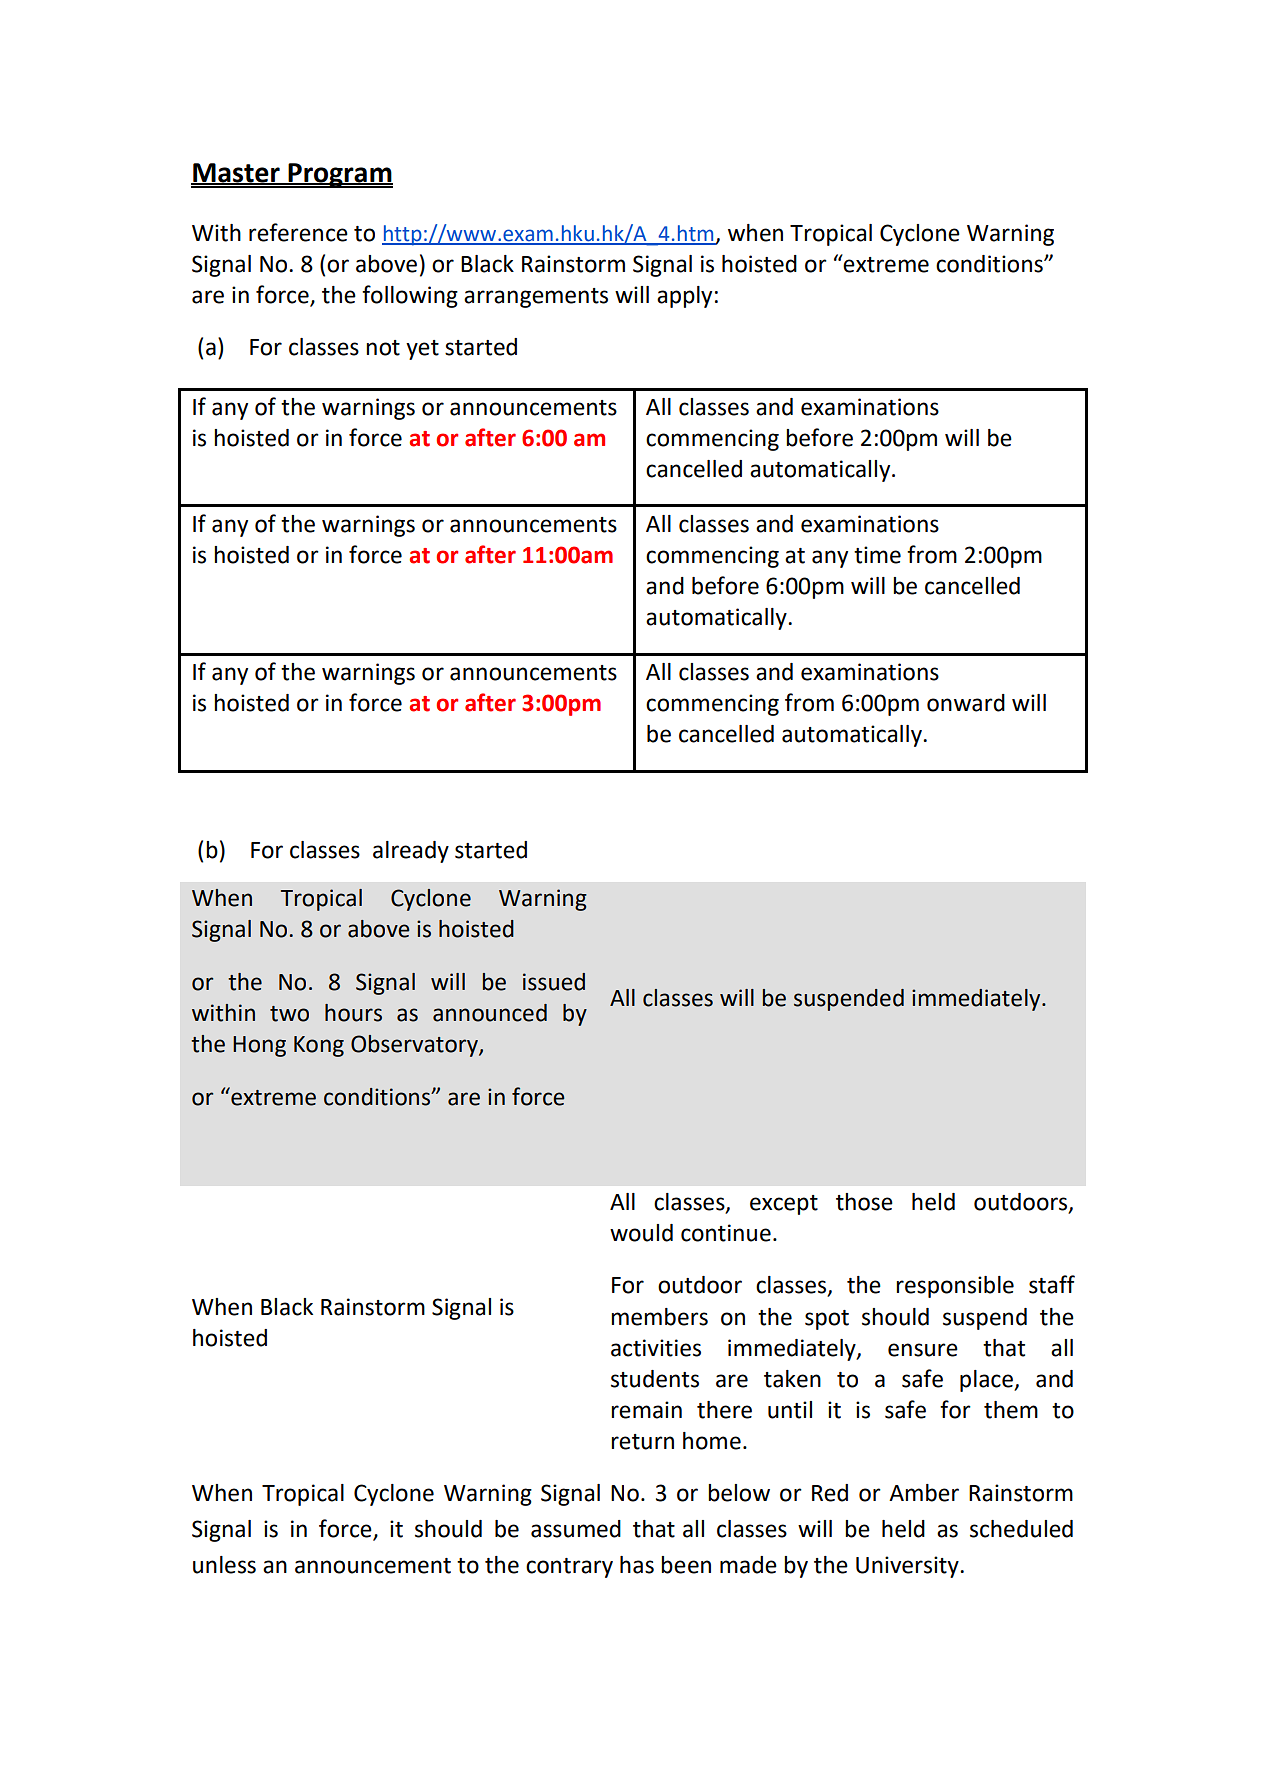 The width and height of the screenshot is (1266, 1791). What do you see at coordinates (554, 982) in the screenshot?
I see `issued` at bounding box center [554, 982].
